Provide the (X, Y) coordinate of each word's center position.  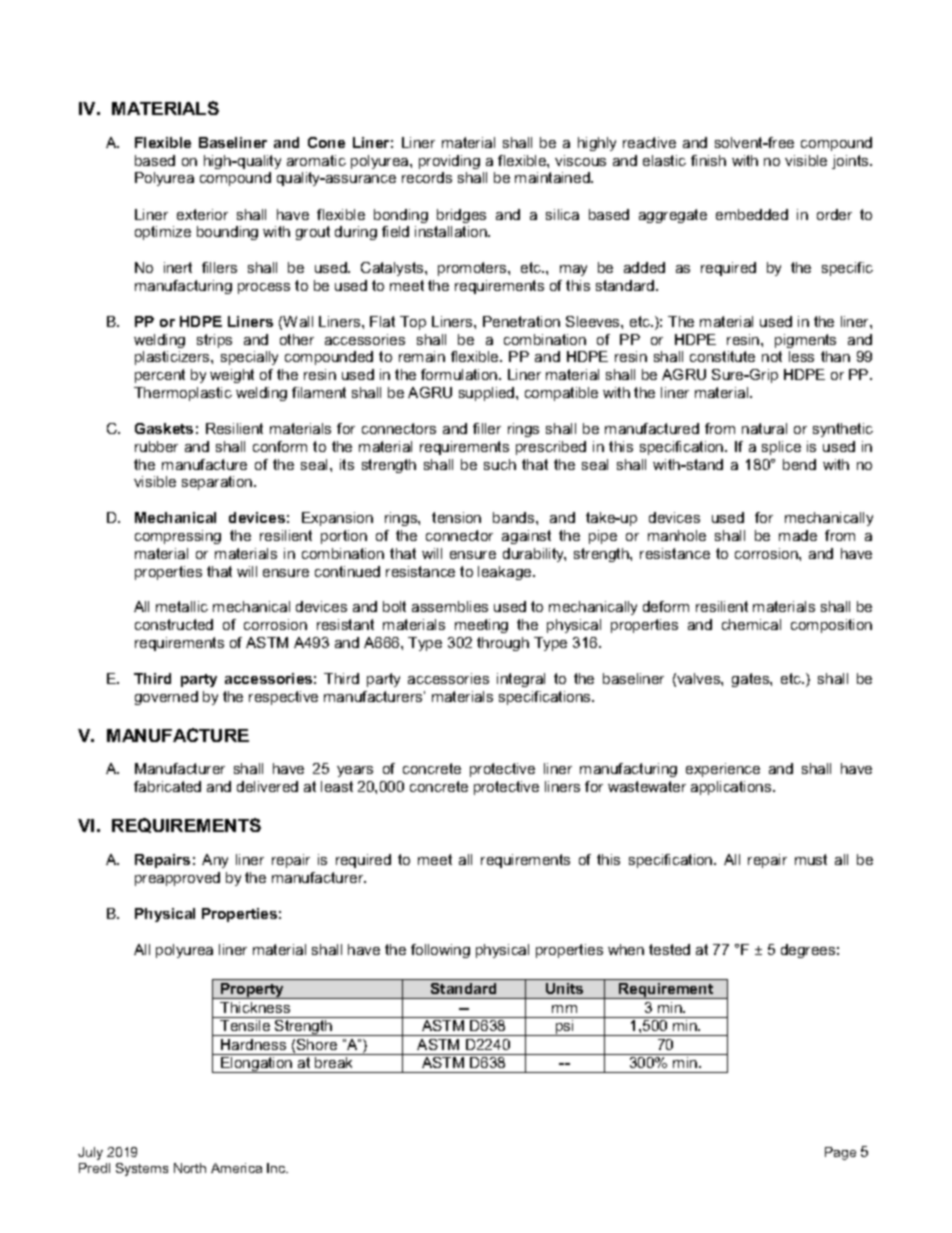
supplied (488, 394)
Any (215, 861)
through (503, 644)
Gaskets (164, 428)
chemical (751, 624)
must (811, 859)
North (190, 1168)
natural (764, 428)
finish (708, 160)
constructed (174, 624)
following (440, 951)
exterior (202, 214)
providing (449, 162)
